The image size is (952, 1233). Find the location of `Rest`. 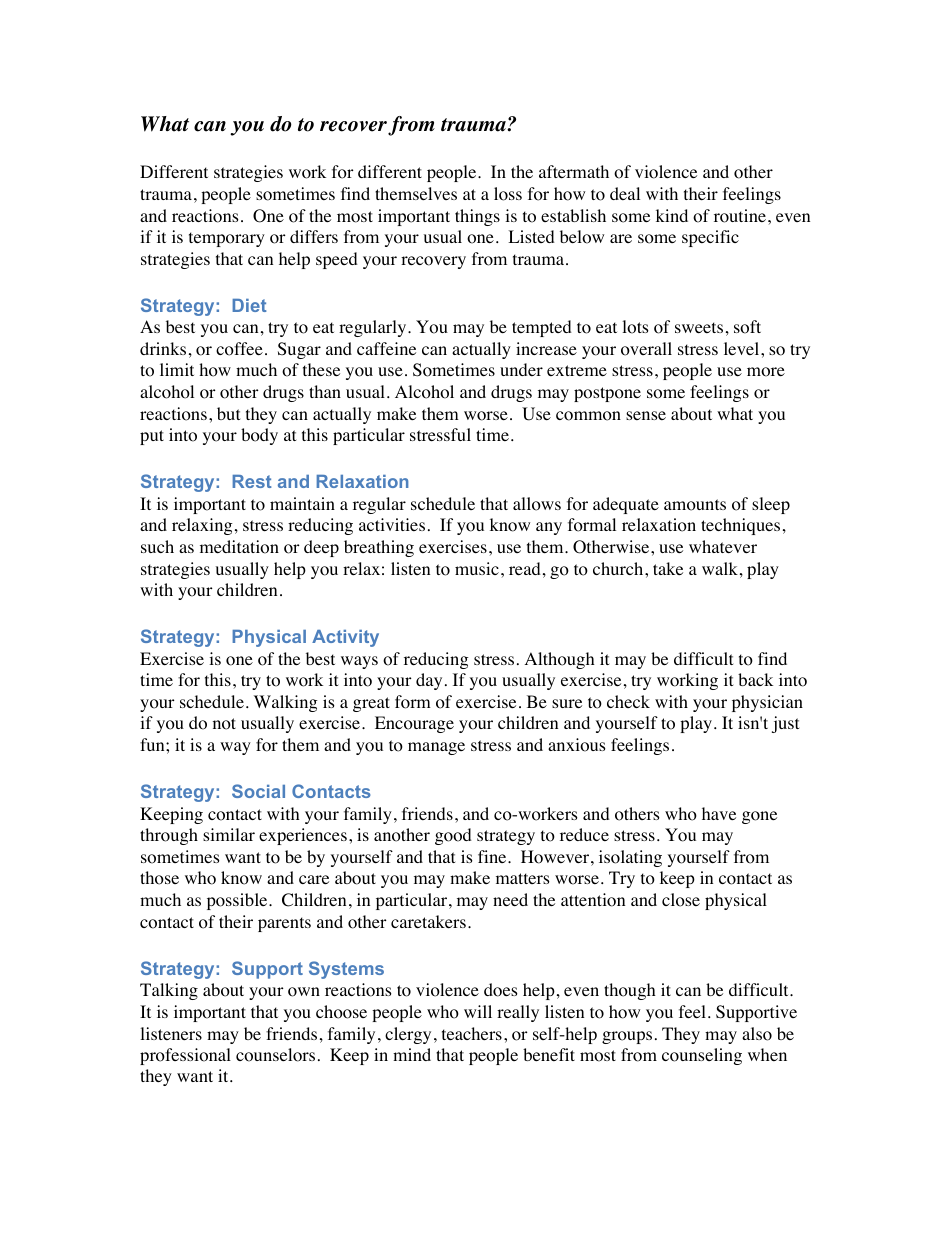

Rest is located at coordinates (252, 481).
